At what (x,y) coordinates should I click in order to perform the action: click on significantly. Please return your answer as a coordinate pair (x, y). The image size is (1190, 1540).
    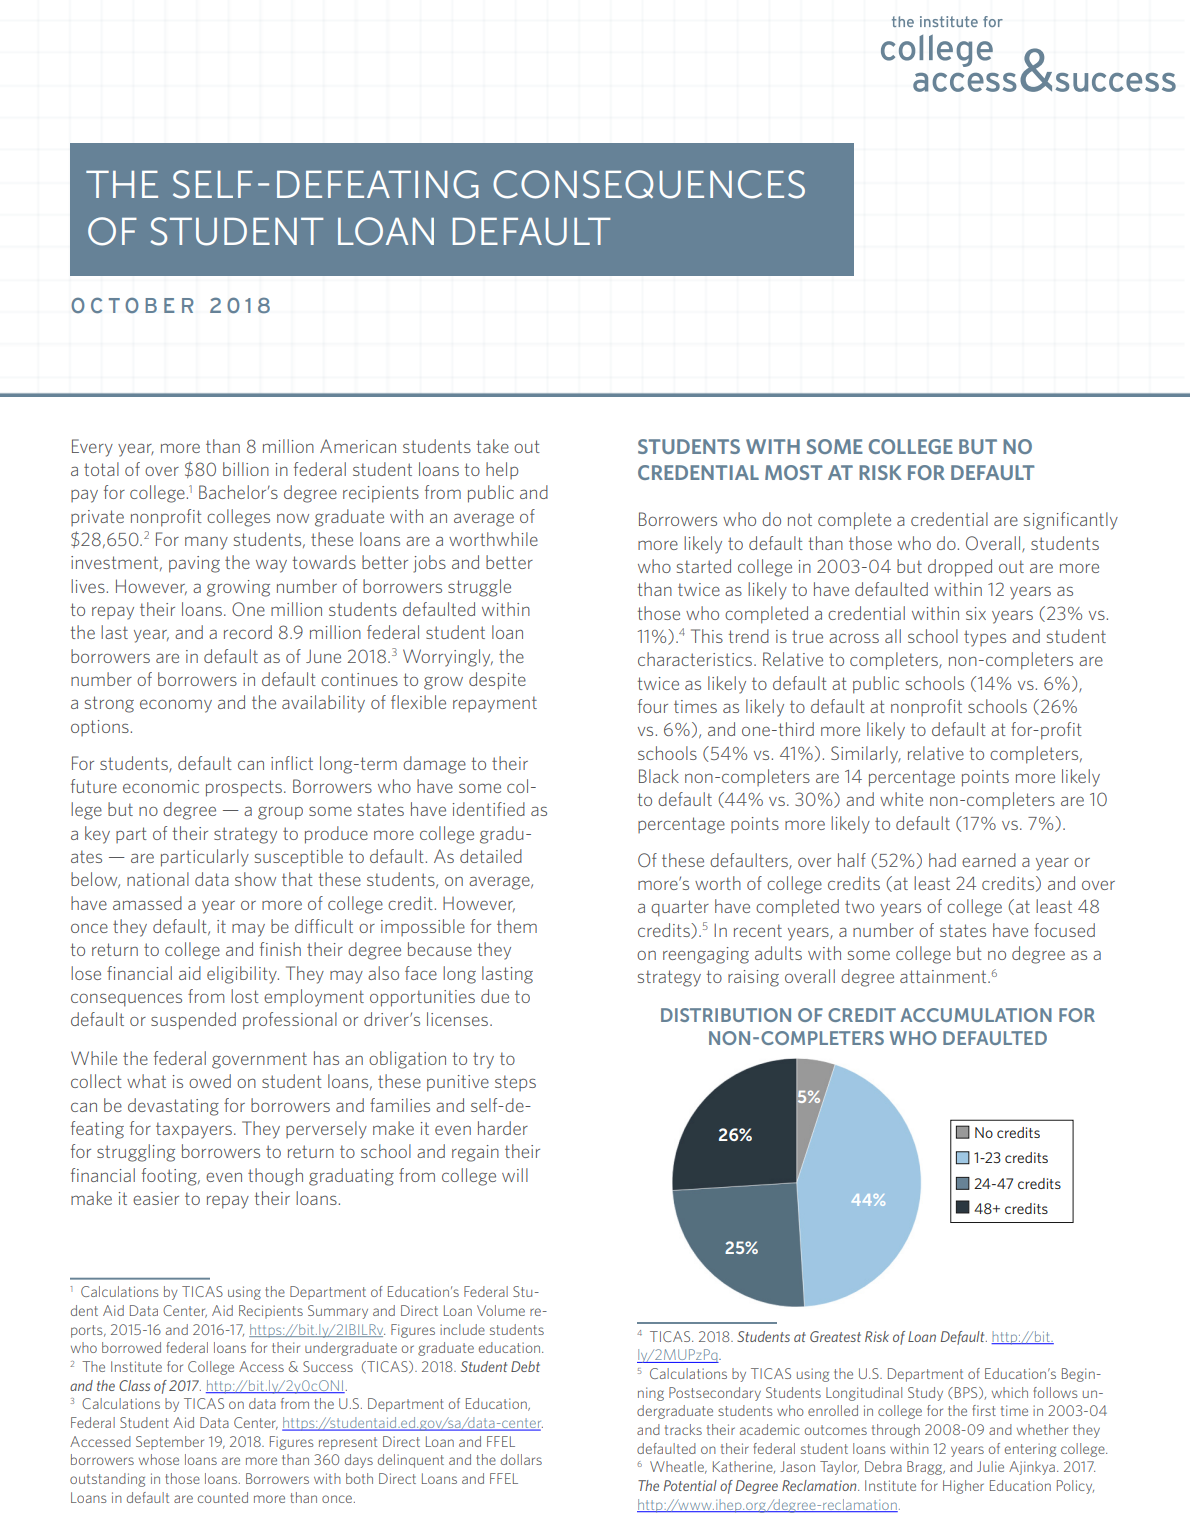
    Looking at the image, I should click on (1071, 521).
